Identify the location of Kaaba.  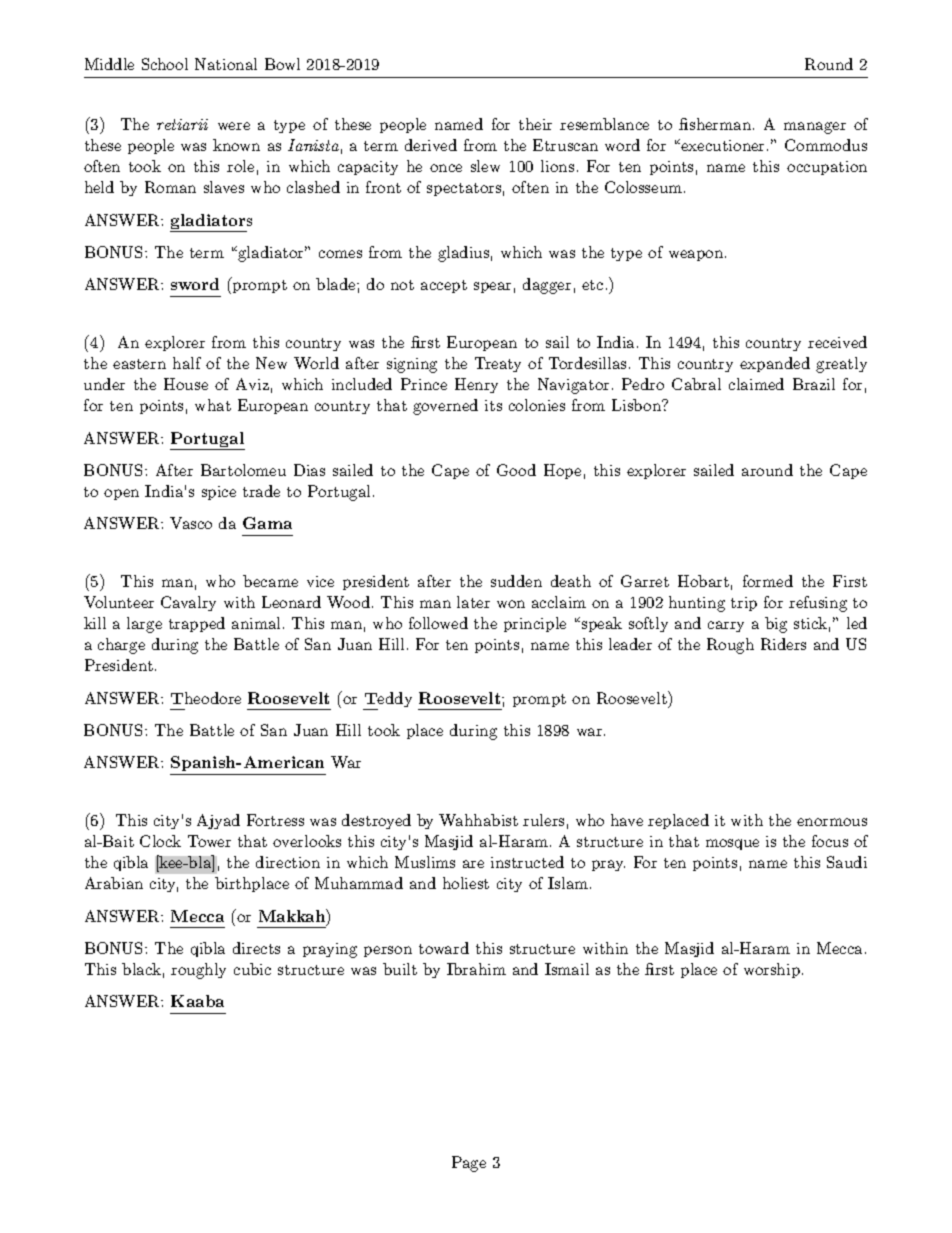
(197, 1001).
